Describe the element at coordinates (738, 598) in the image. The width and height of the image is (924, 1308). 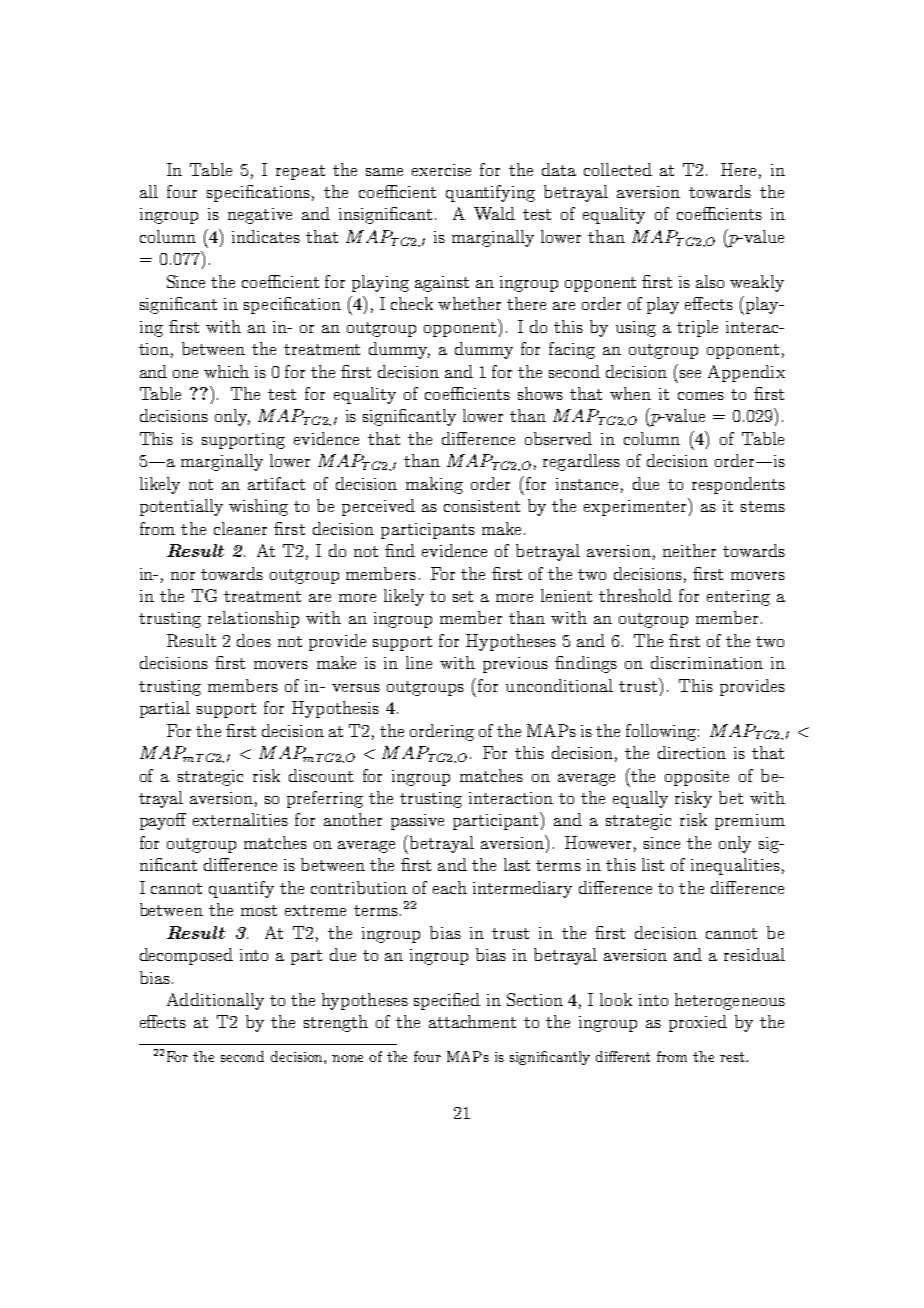
I see `entering` at that location.
